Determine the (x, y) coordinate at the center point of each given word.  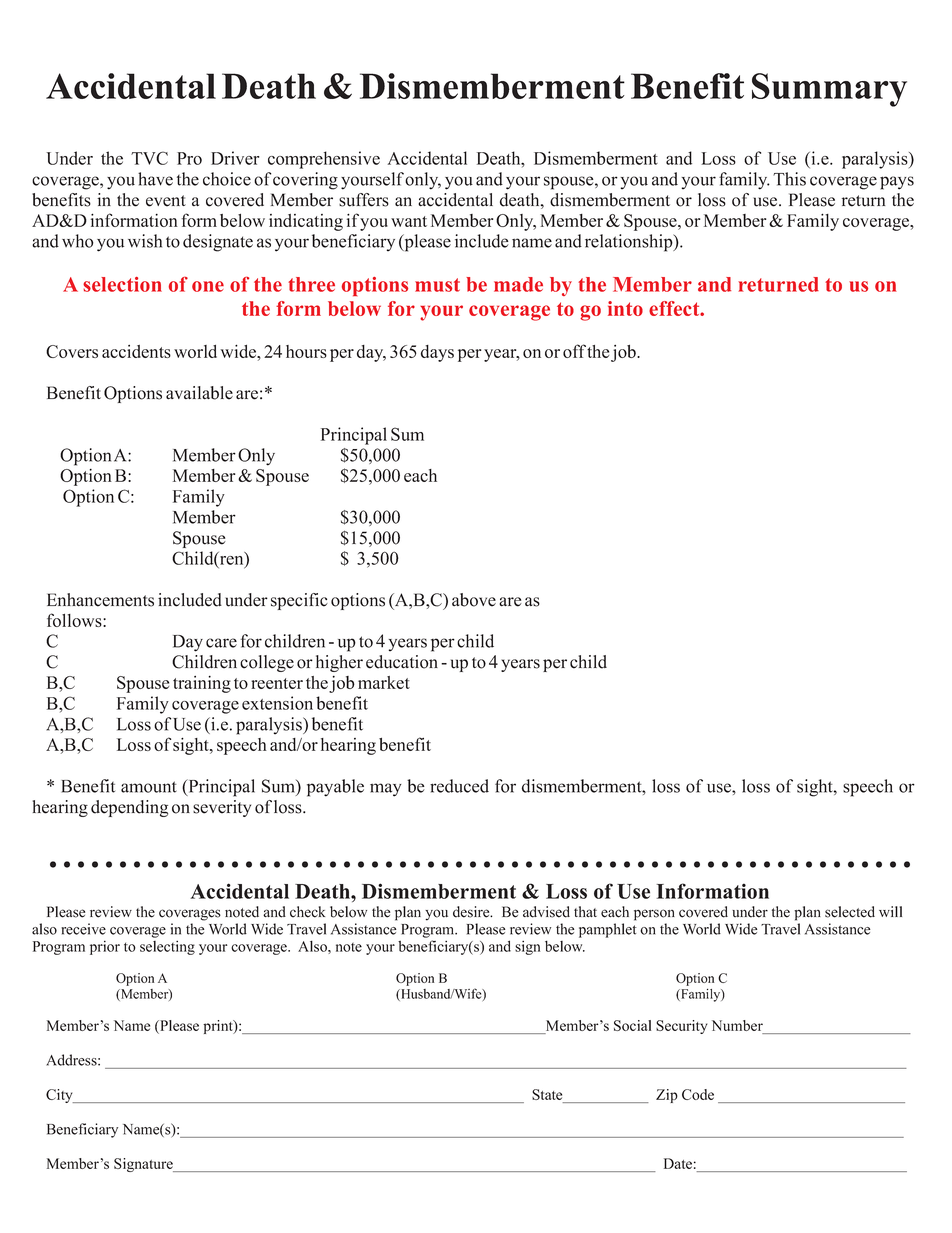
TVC (149, 158)
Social (632, 1025)
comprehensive (324, 160)
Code (698, 1094)
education (402, 662)
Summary (829, 90)
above (474, 600)
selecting (167, 948)
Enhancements (100, 600)
